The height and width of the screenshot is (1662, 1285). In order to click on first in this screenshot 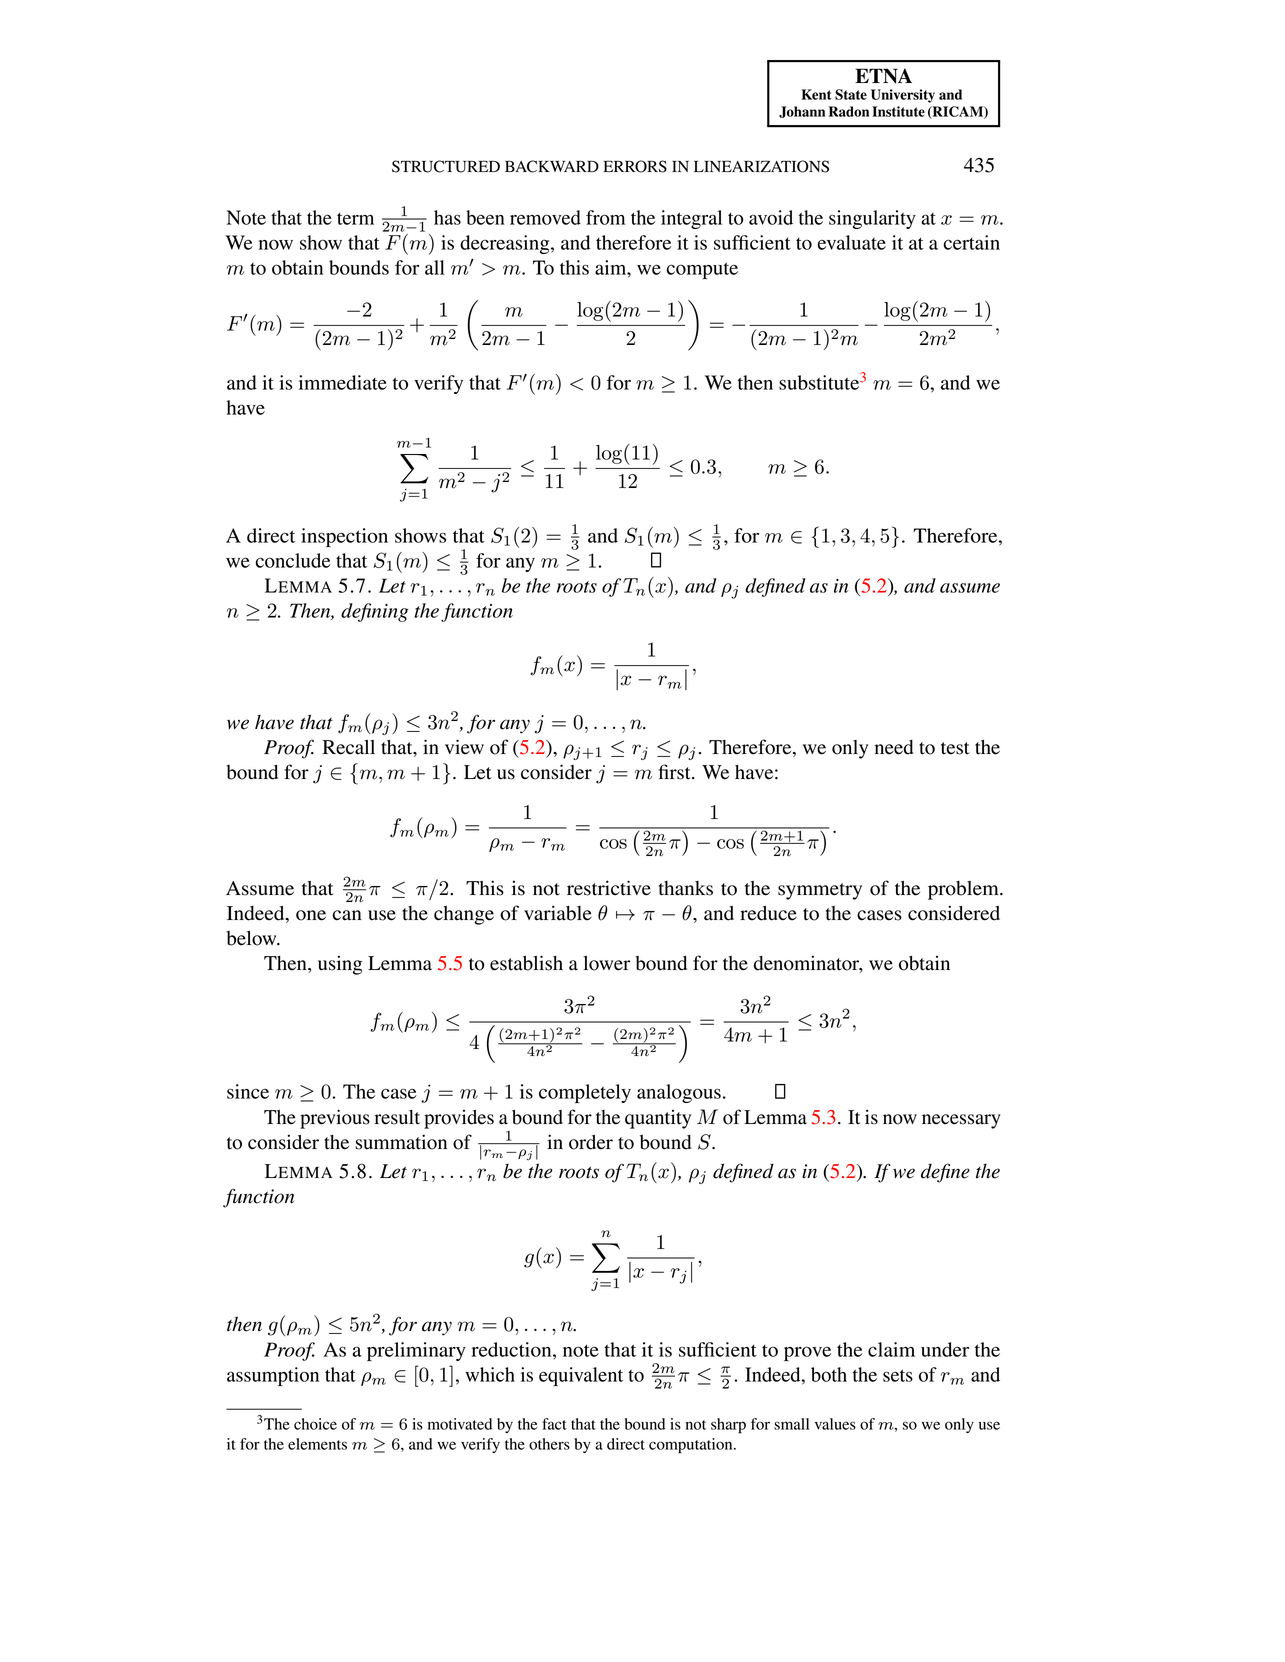, I will do `click(676, 772)`.
